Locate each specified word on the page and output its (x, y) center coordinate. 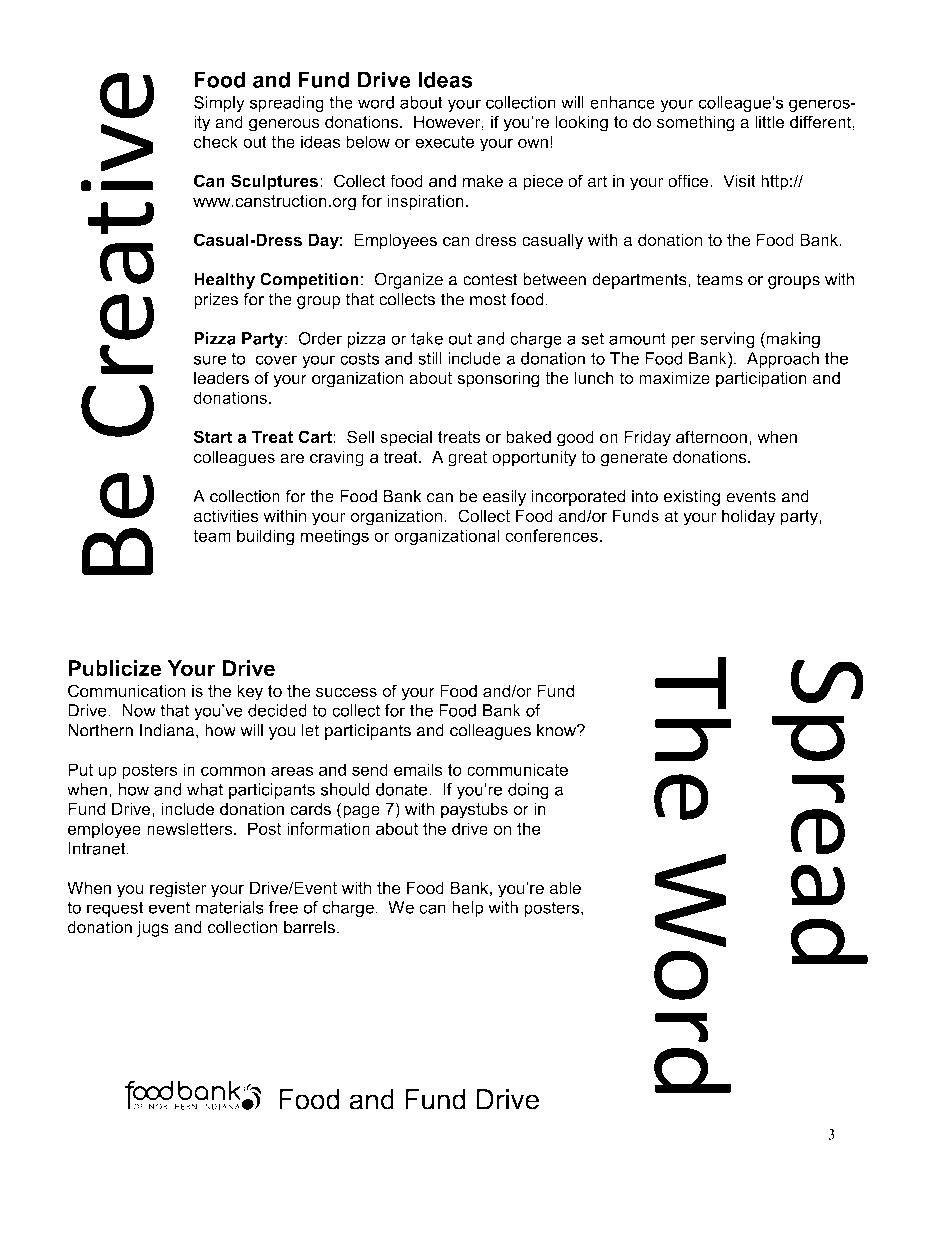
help (467, 909)
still (430, 358)
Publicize (114, 668)
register (178, 890)
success (346, 693)
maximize (674, 378)
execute (444, 142)
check (216, 141)
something (696, 123)
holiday (748, 517)
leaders (221, 378)
